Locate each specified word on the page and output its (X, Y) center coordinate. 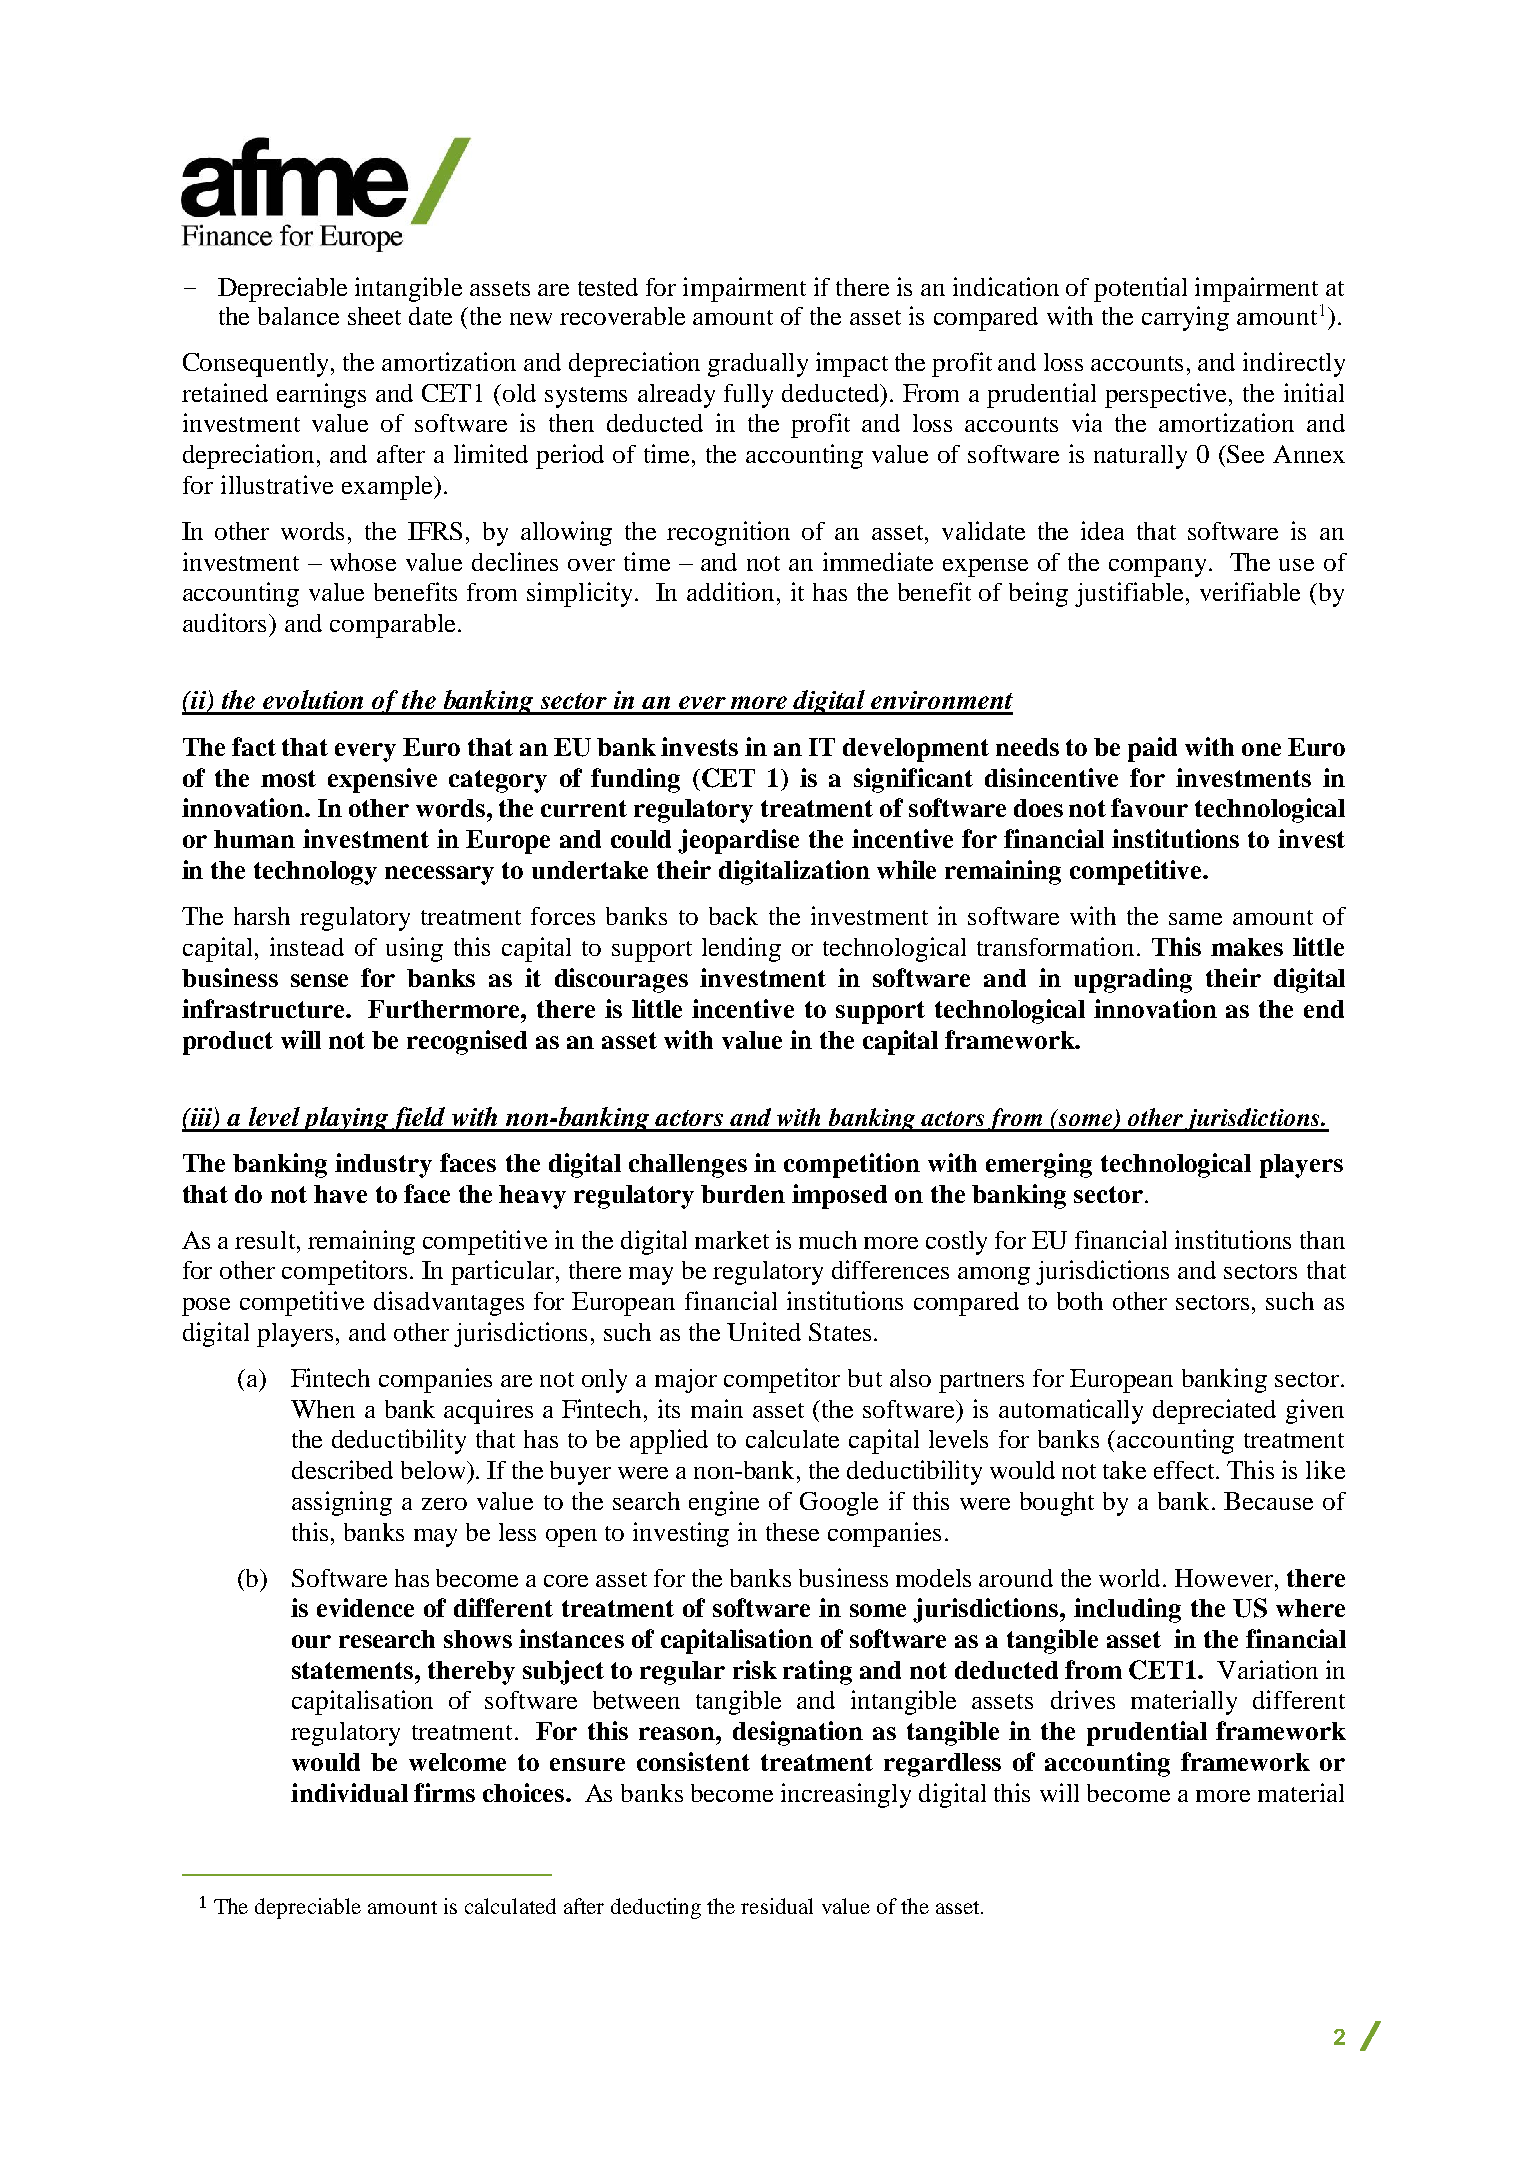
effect (1185, 1470)
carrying (1185, 318)
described (342, 1469)
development (916, 750)
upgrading (1133, 980)
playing (345, 1119)
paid (1152, 749)
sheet (374, 316)
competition (852, 1165)
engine (724, 1503)
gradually (758, 365)
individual (349, 1792)
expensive (382, 780)
